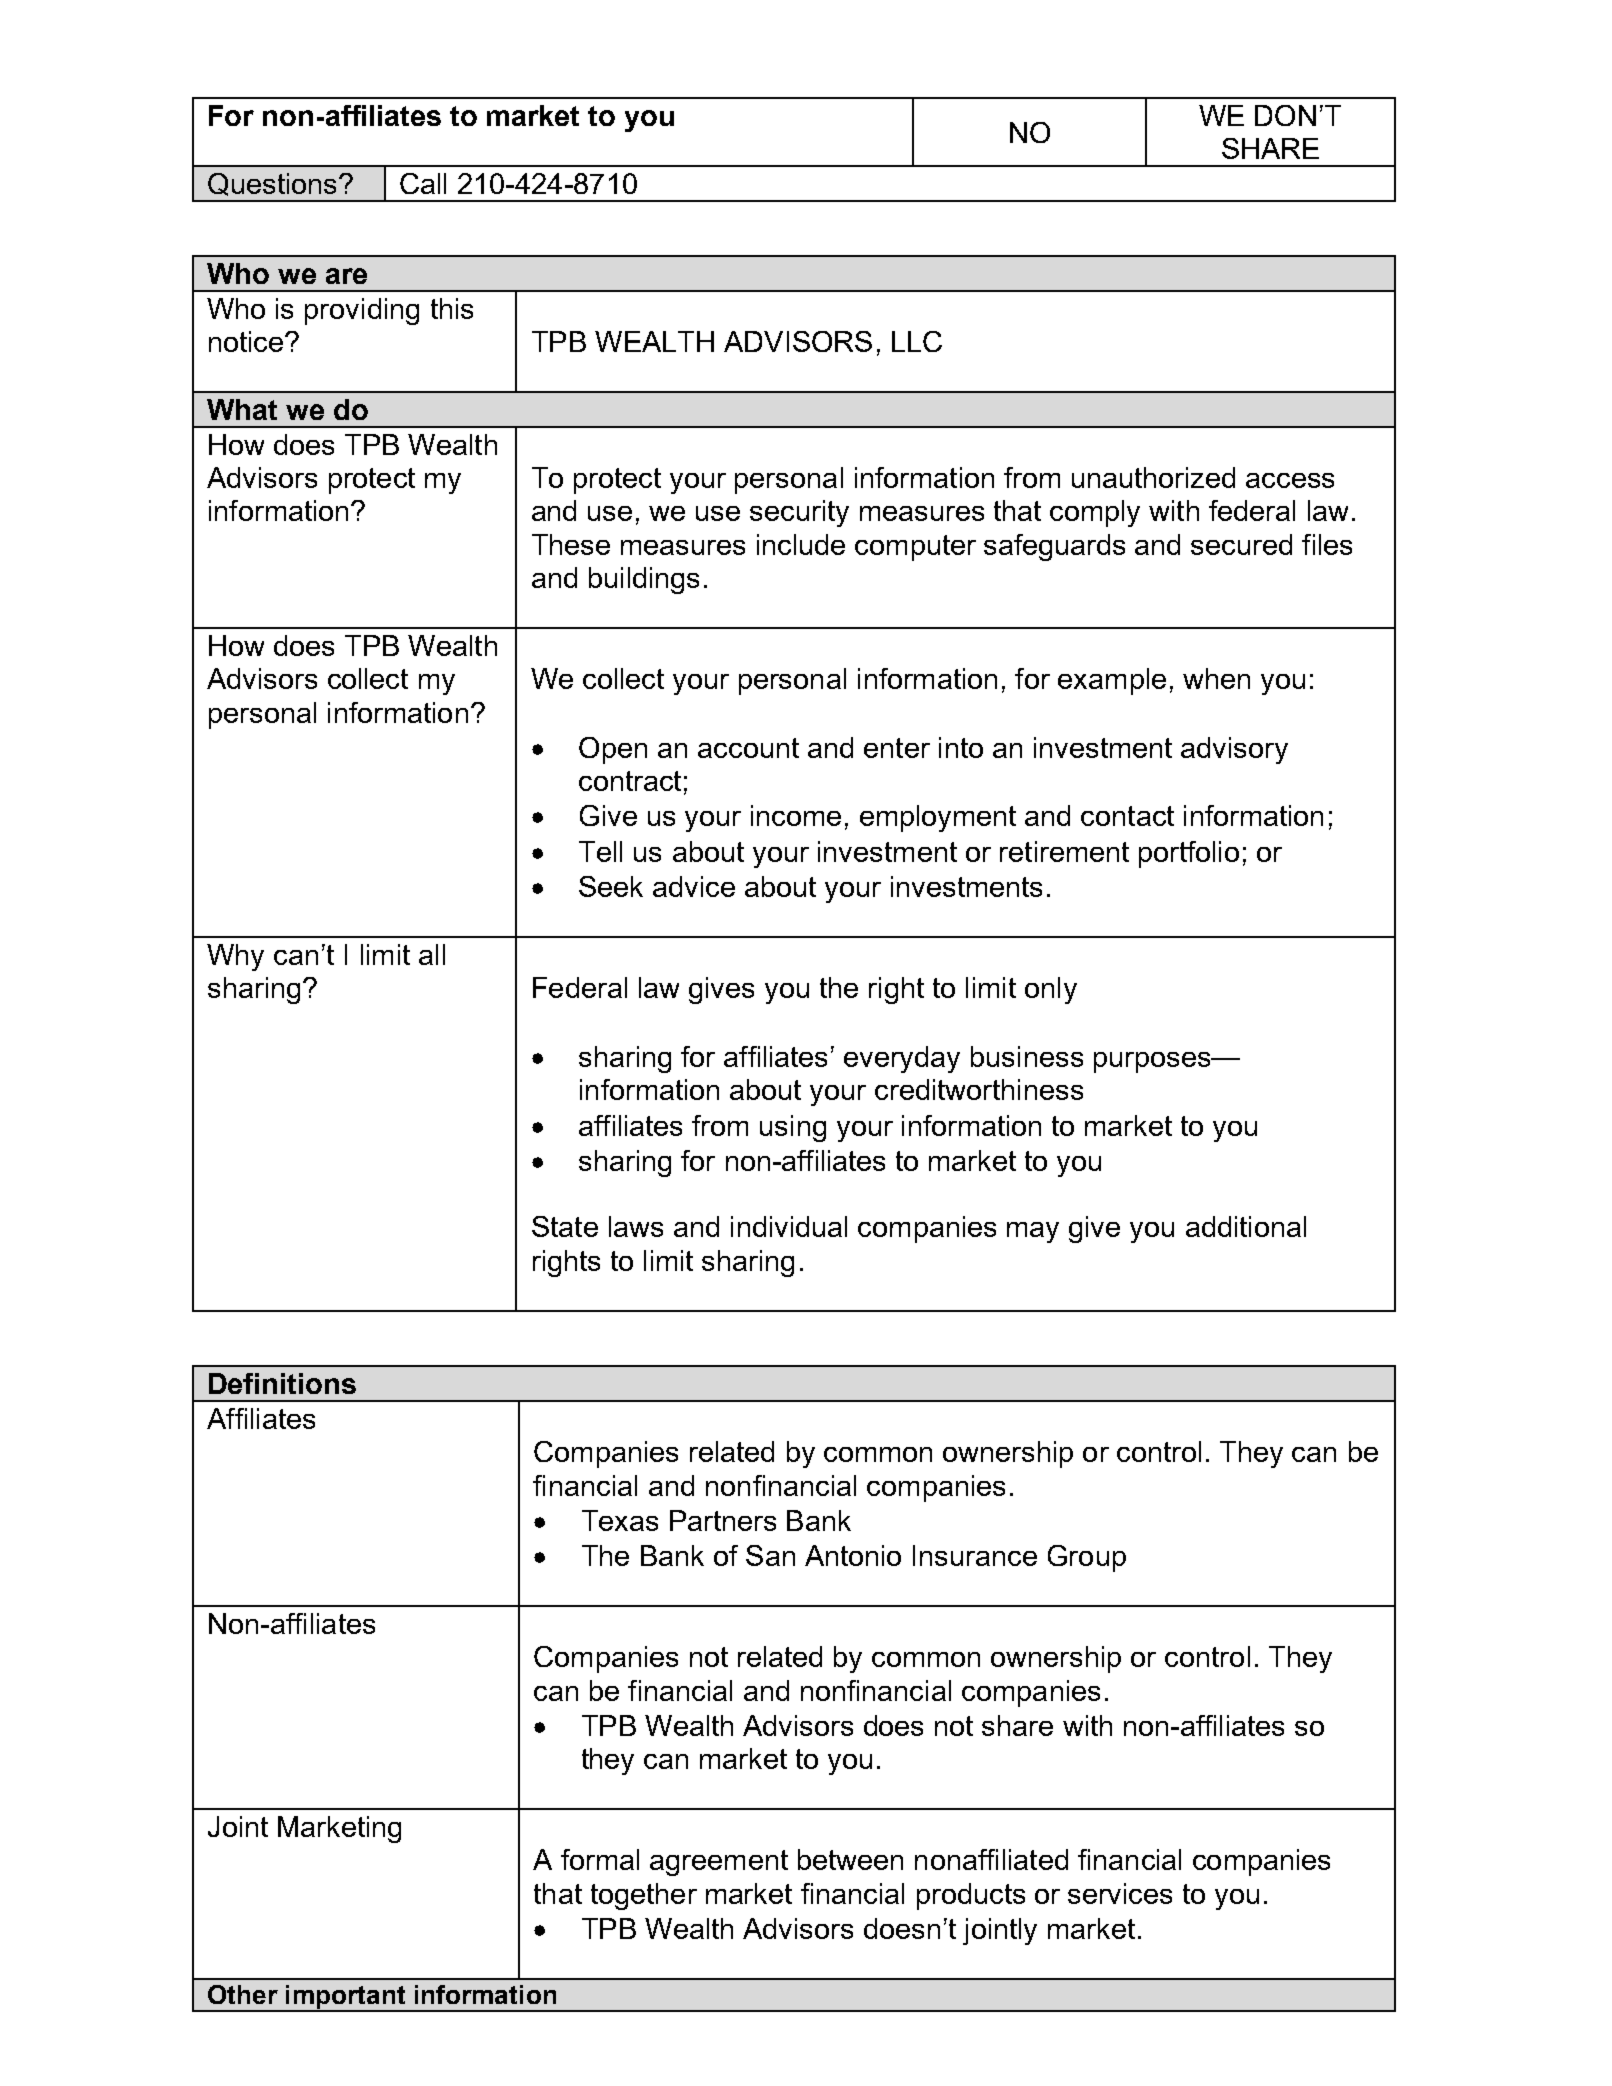 The width and height of the page is (1612, 2086). What do you see at coordinates (235, 957) in the page?
I see `Why` at bounding box center [235, 957].
